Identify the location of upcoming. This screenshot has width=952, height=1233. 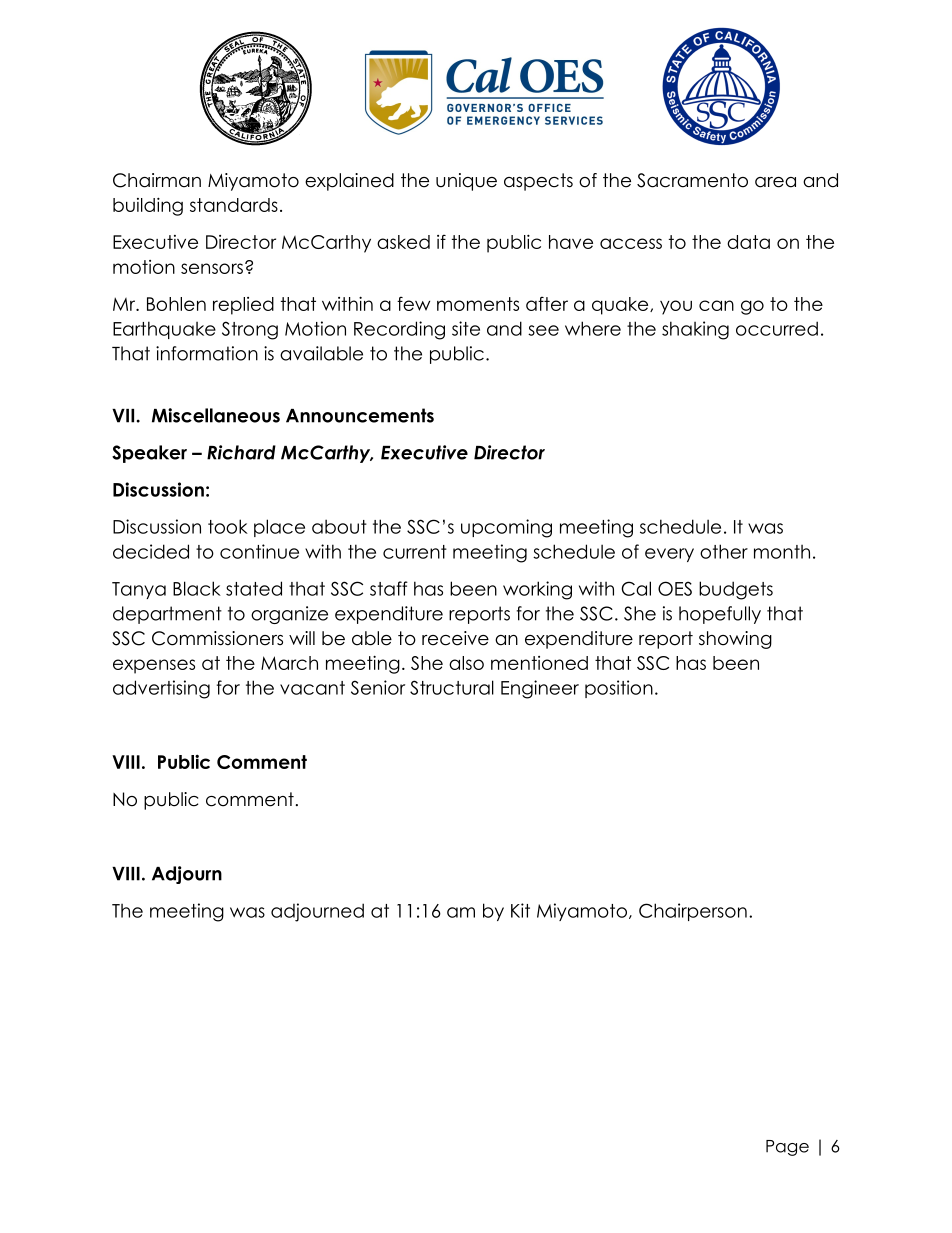
(506, 528).
